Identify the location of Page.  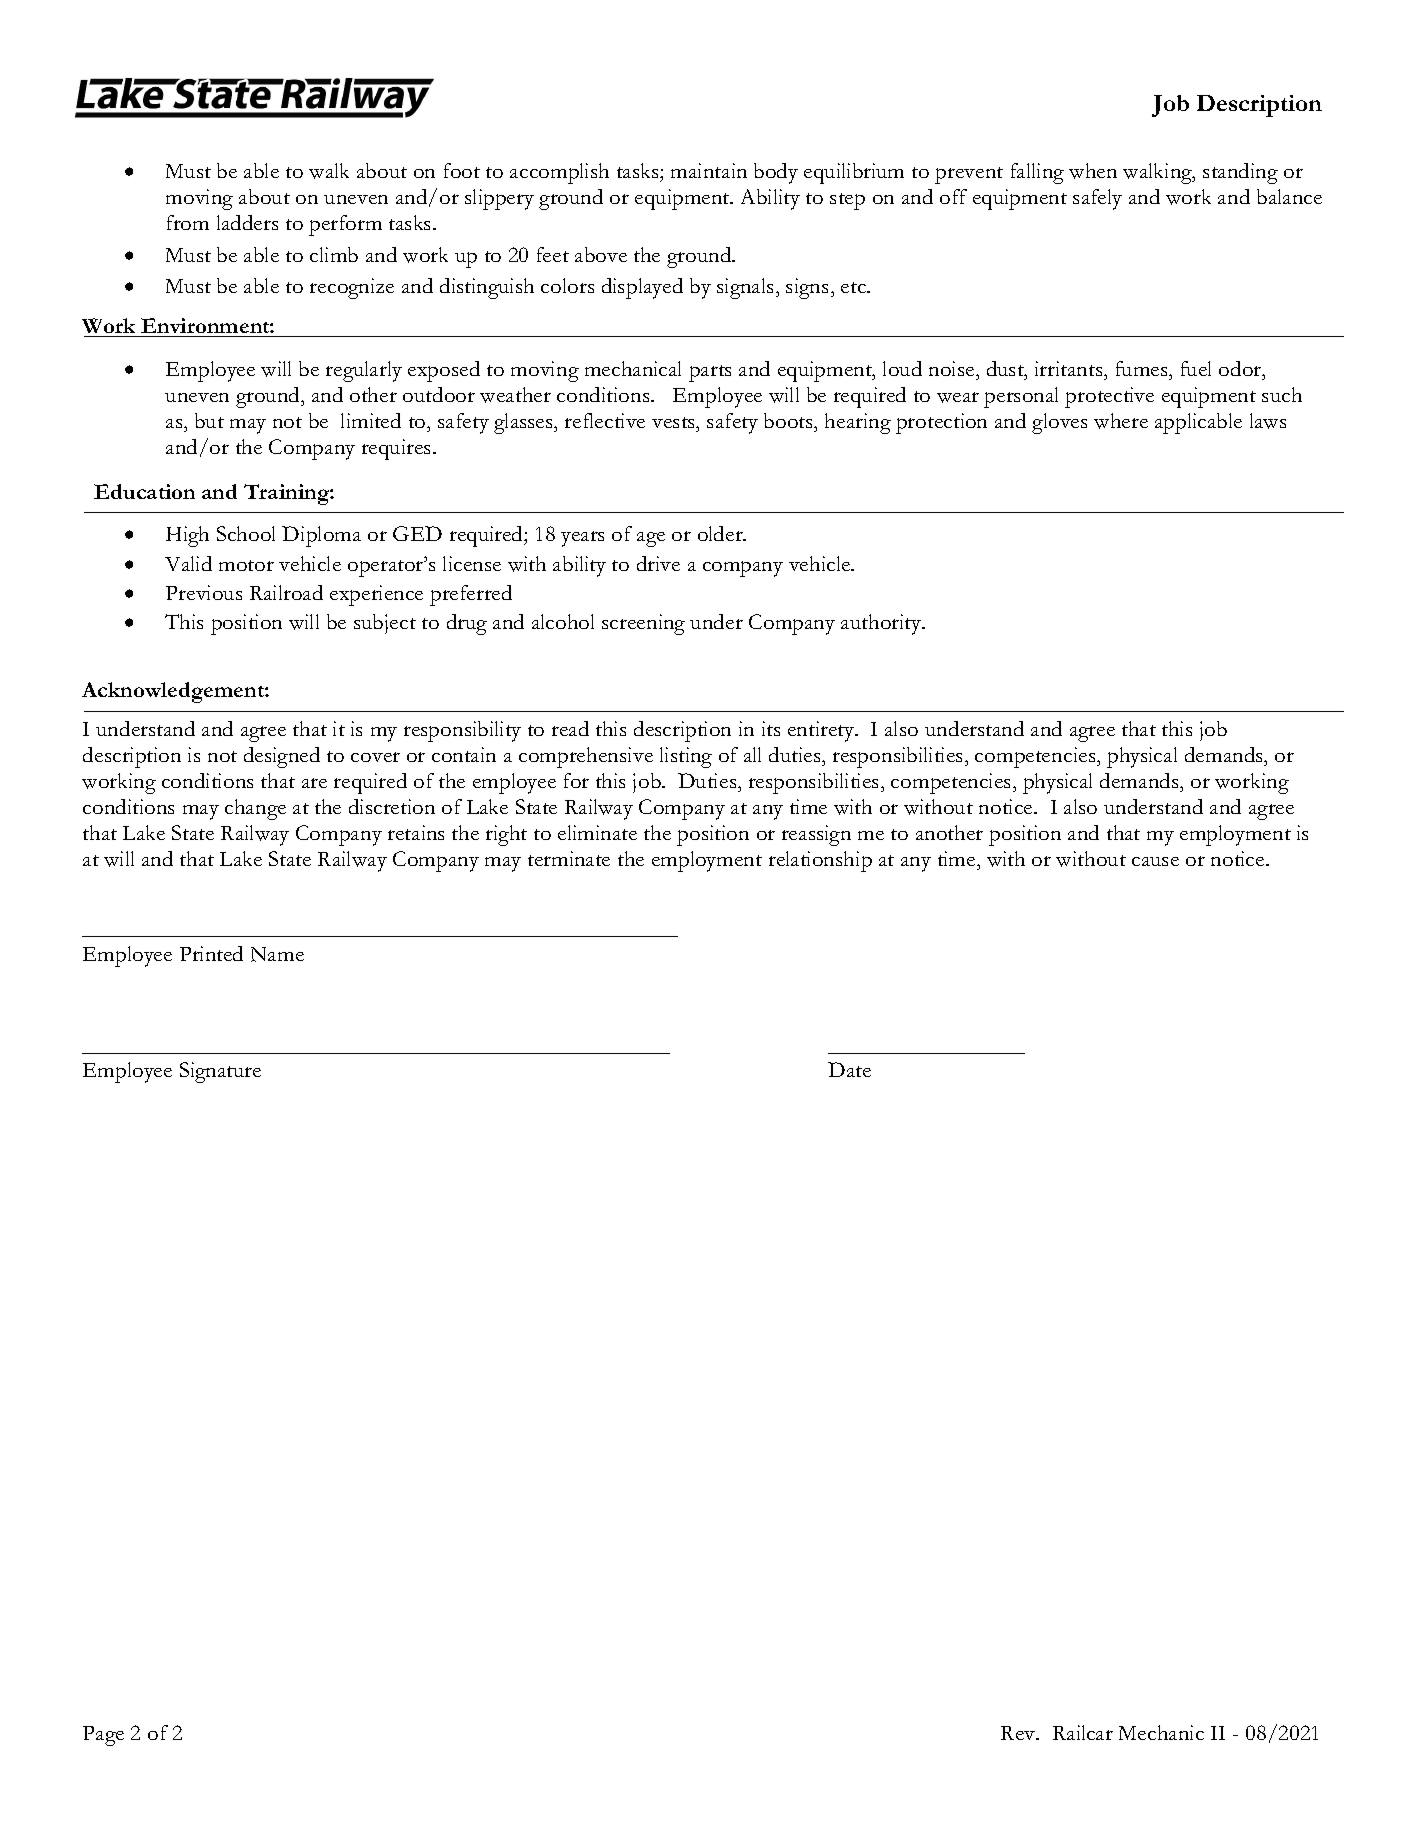
(103, 1736).
